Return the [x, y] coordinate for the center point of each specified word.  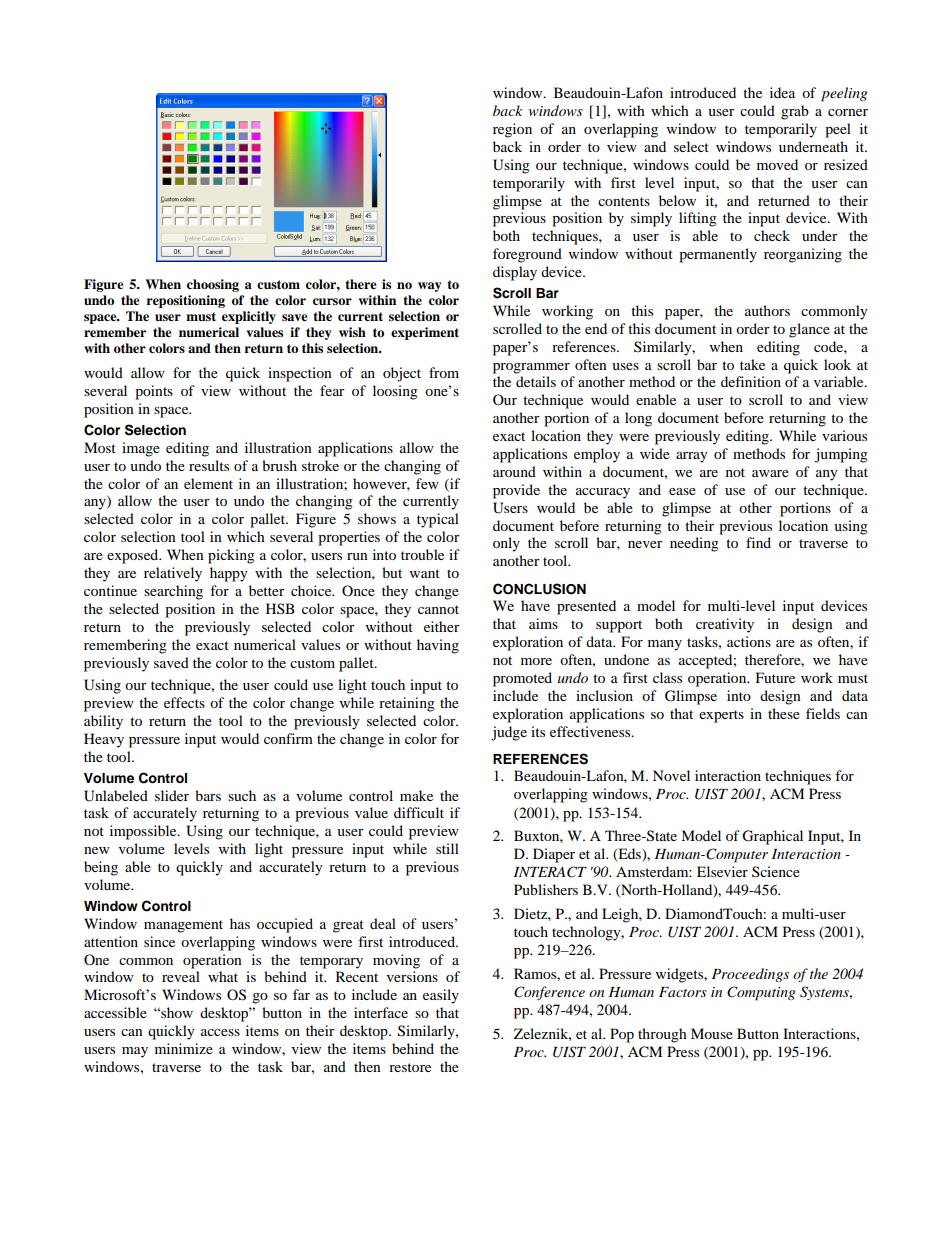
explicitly [249, 317]
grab [795, 112]
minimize [184, 1048]
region [512, 130]
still [447, 848]
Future [775, 677]
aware [770, 473]
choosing [213, 285]
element [208, 483]
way [430, 287]
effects [184, 702]
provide [516, 491]
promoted [522, 679]
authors [767, 310]
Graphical [772, 837]
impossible [144, 832]
